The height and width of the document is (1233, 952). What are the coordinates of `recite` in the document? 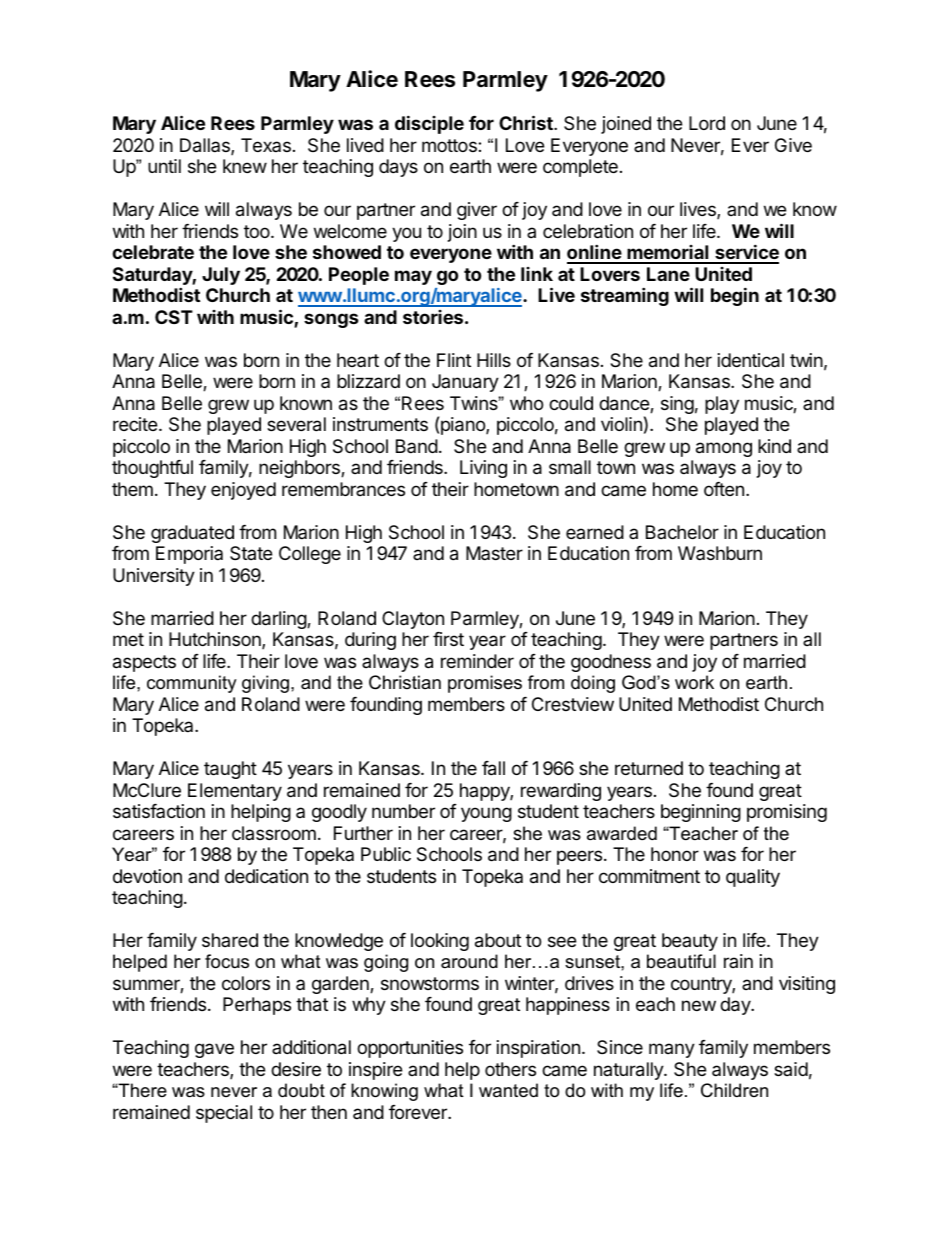 It's located at (135, 424).
